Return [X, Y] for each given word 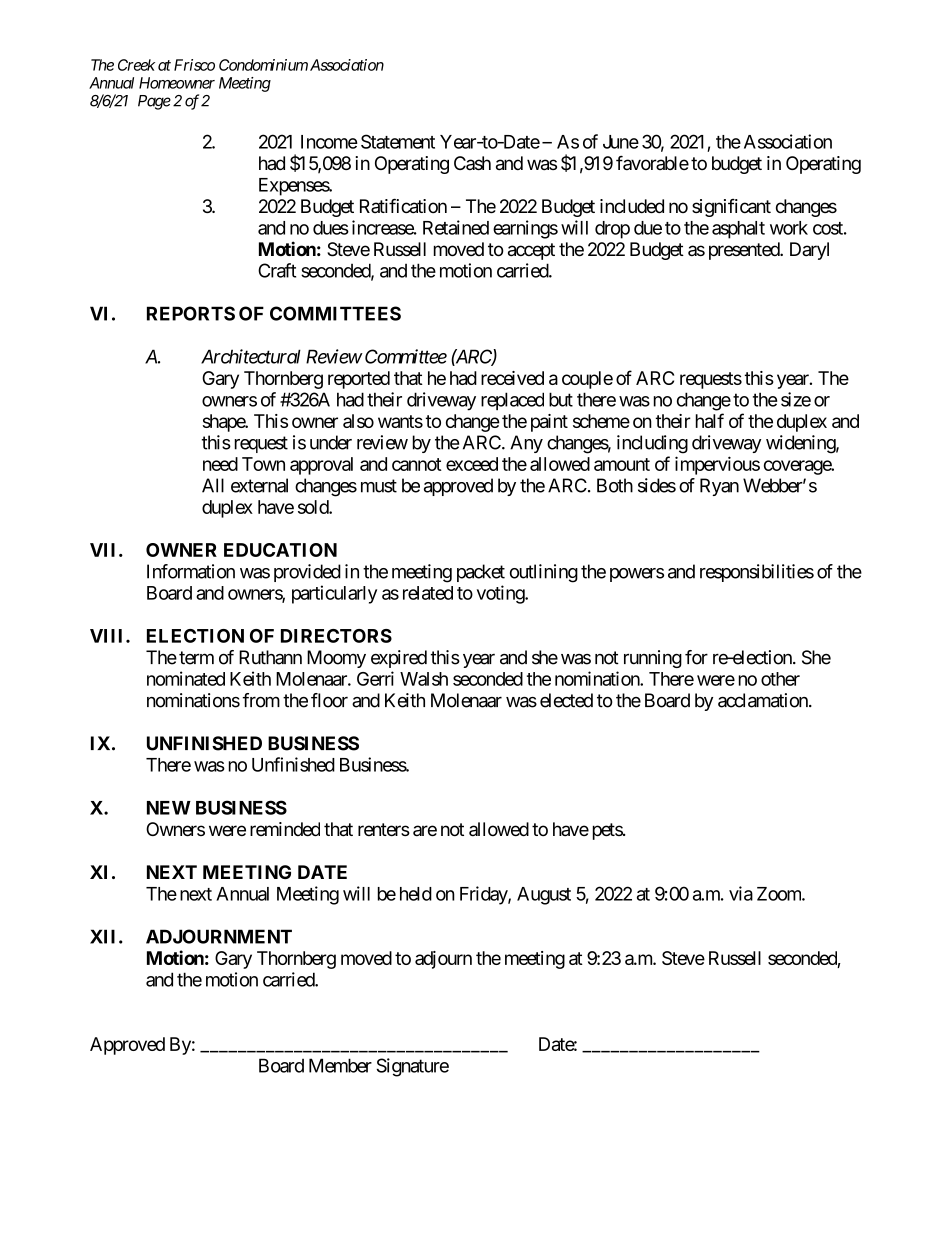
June [621, 142]
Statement [398, 141]
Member [340, 1065]
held [416, 894]
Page [154, 102]
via [741, 893]
